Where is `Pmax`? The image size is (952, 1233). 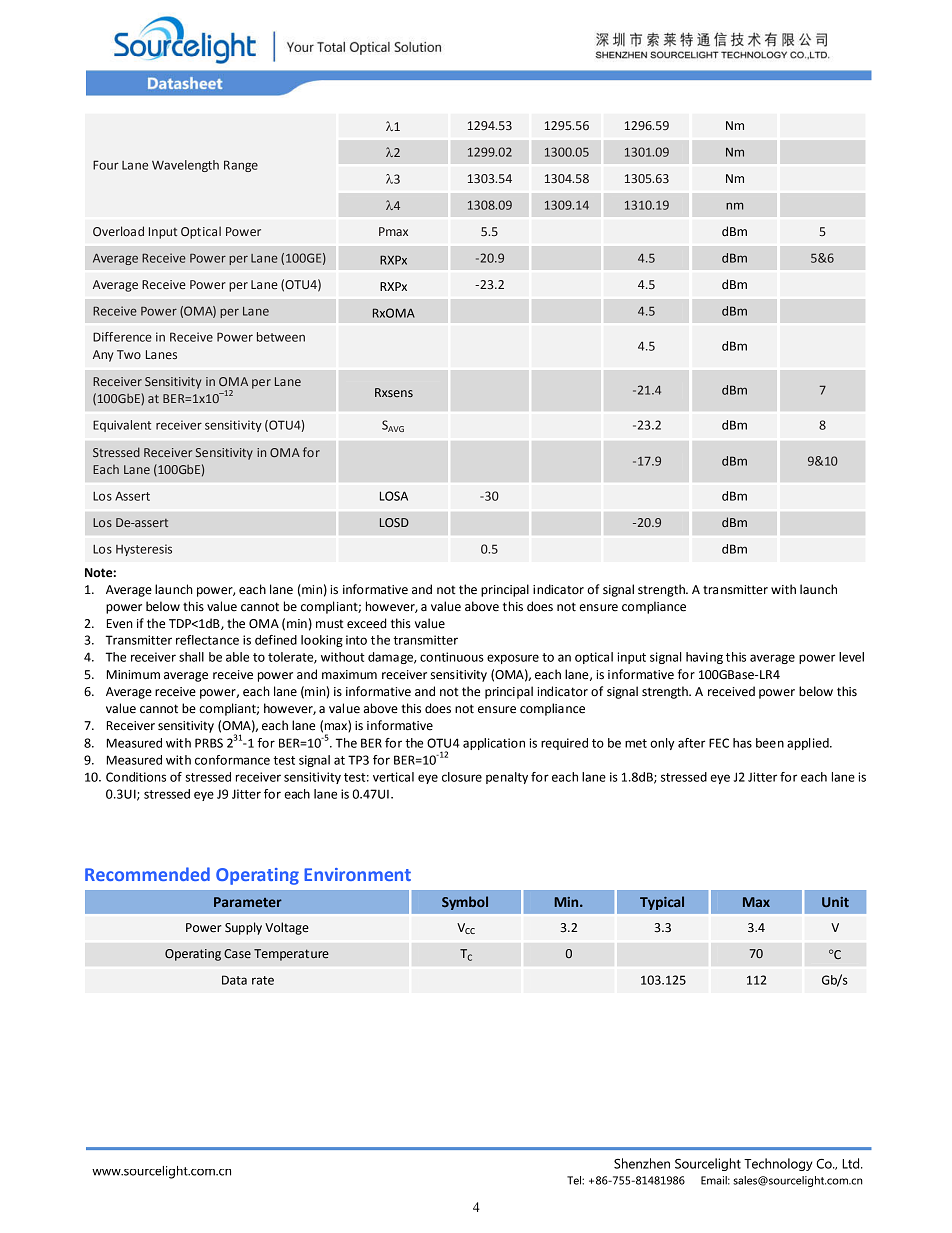 Pmax is located at coordinates (393, 231).
